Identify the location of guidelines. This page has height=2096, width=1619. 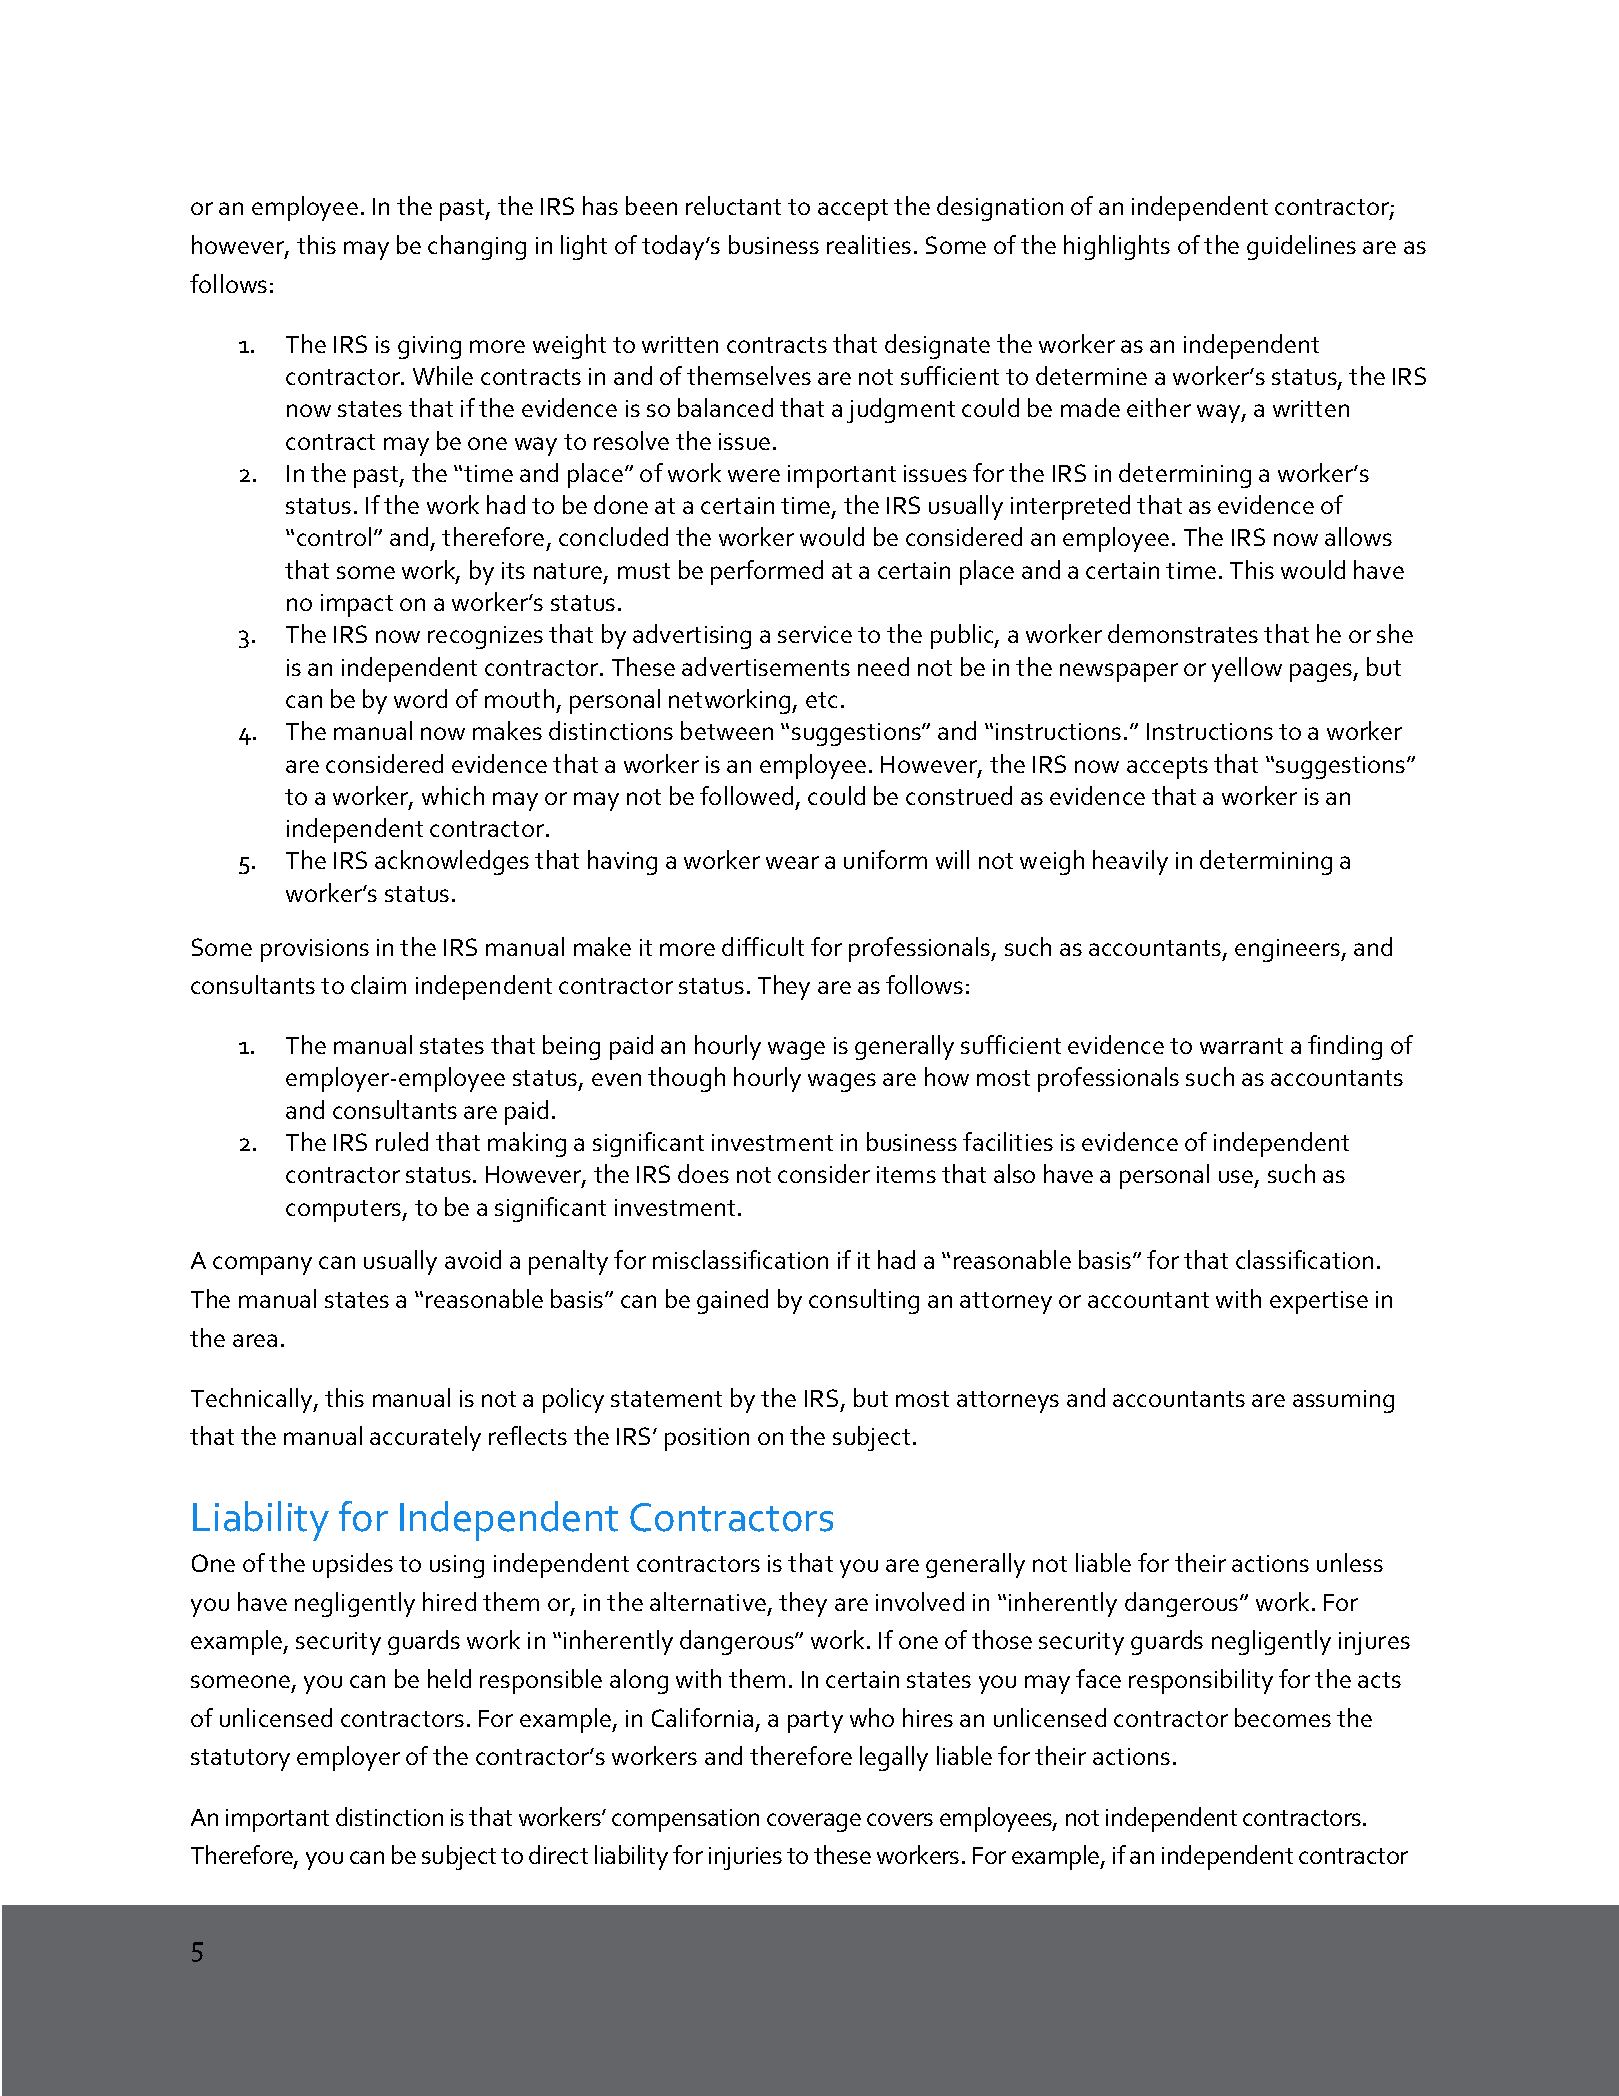
(1301, 247).
